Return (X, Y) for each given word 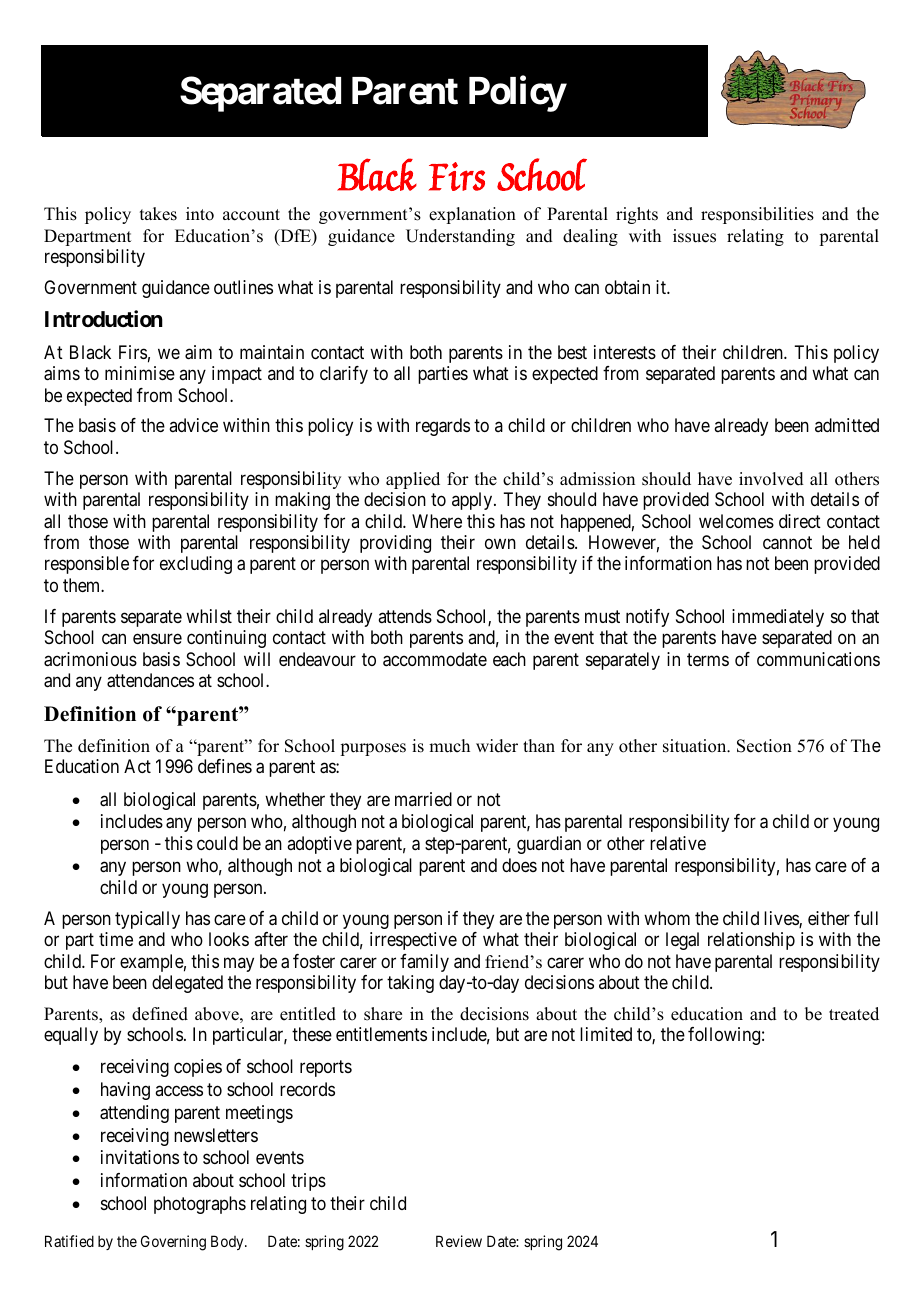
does (519, 865)
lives (782, 919)
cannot (787, 543)
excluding (196, 565)
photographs (200, 1205)
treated (854, 1014)
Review (459, 1241)
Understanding (460, 237)
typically (147, 920)
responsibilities (757, 215)
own (500, 543)
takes (158, 214)
